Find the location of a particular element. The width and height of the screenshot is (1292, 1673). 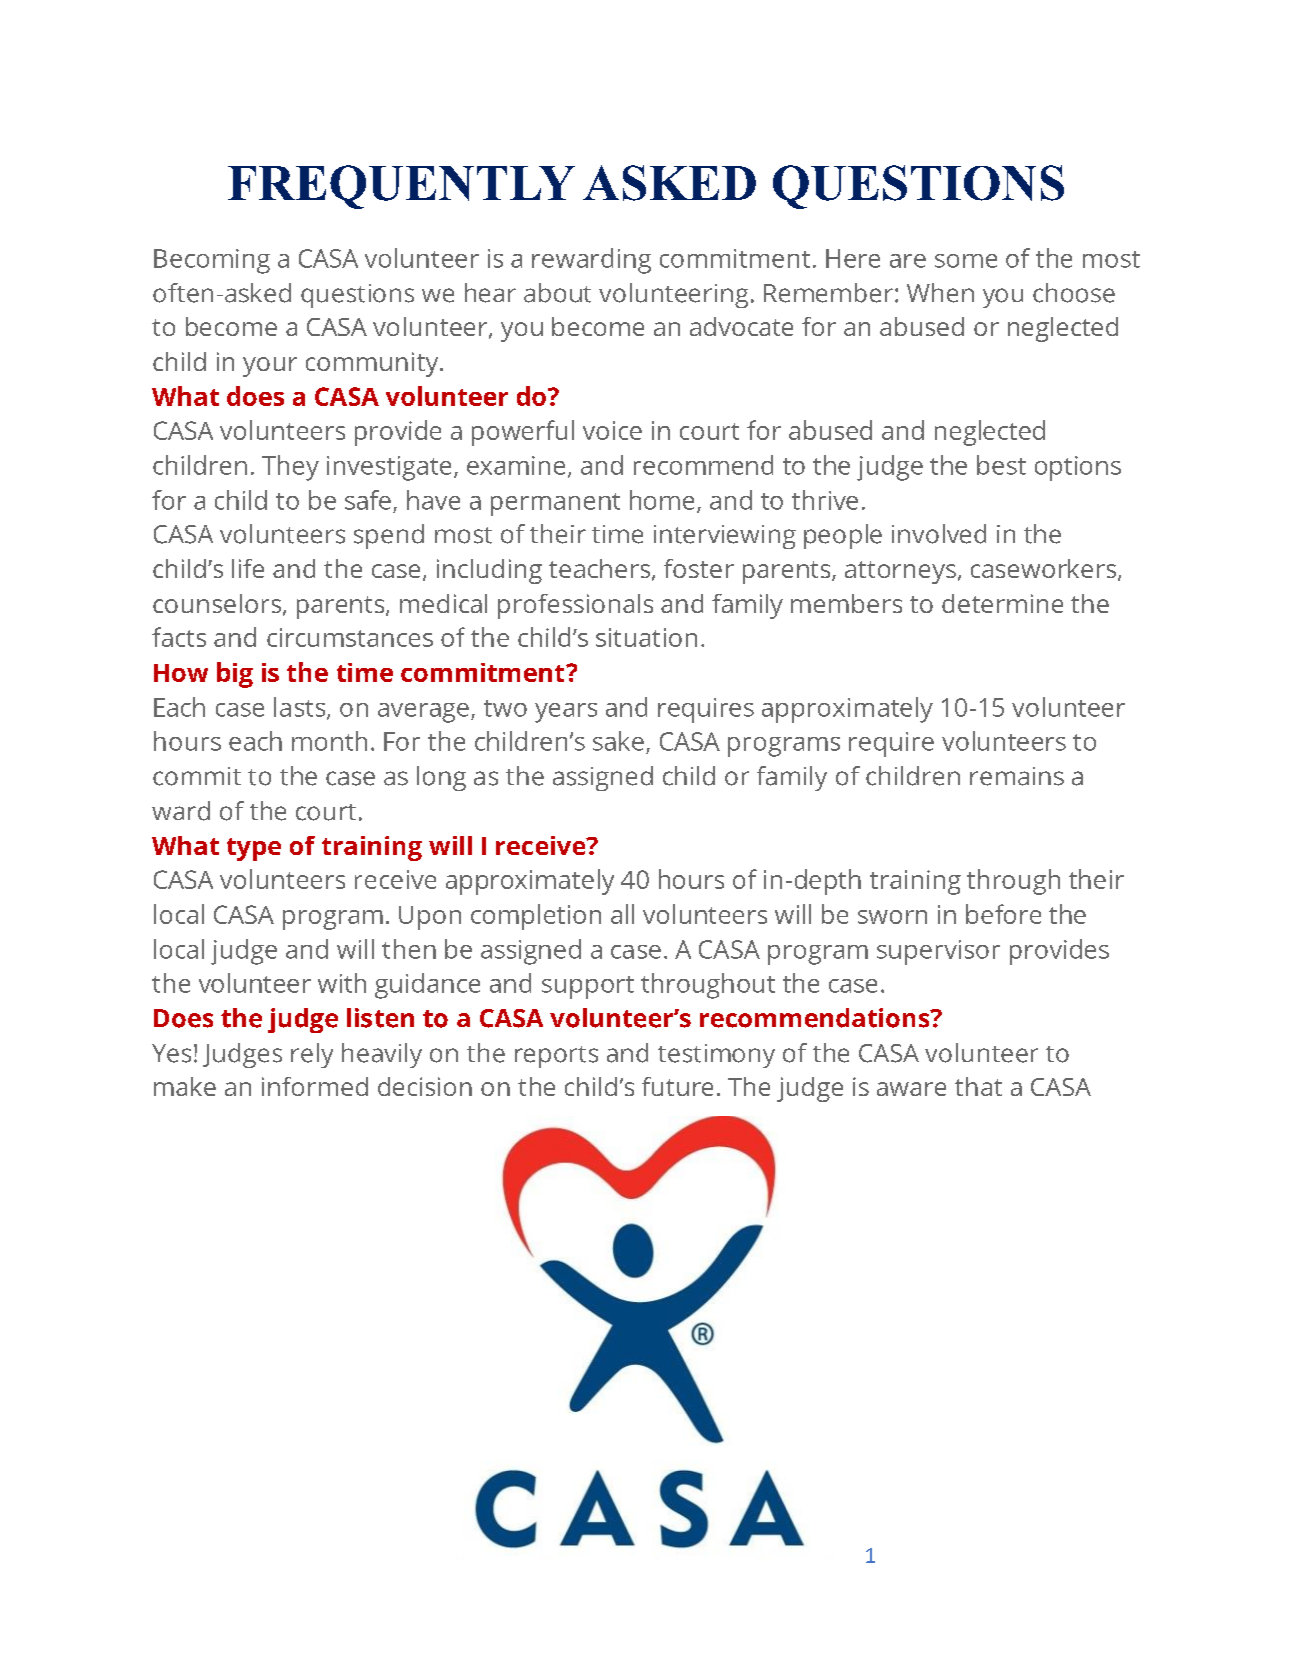

about is located at coordinates (557, 293).
